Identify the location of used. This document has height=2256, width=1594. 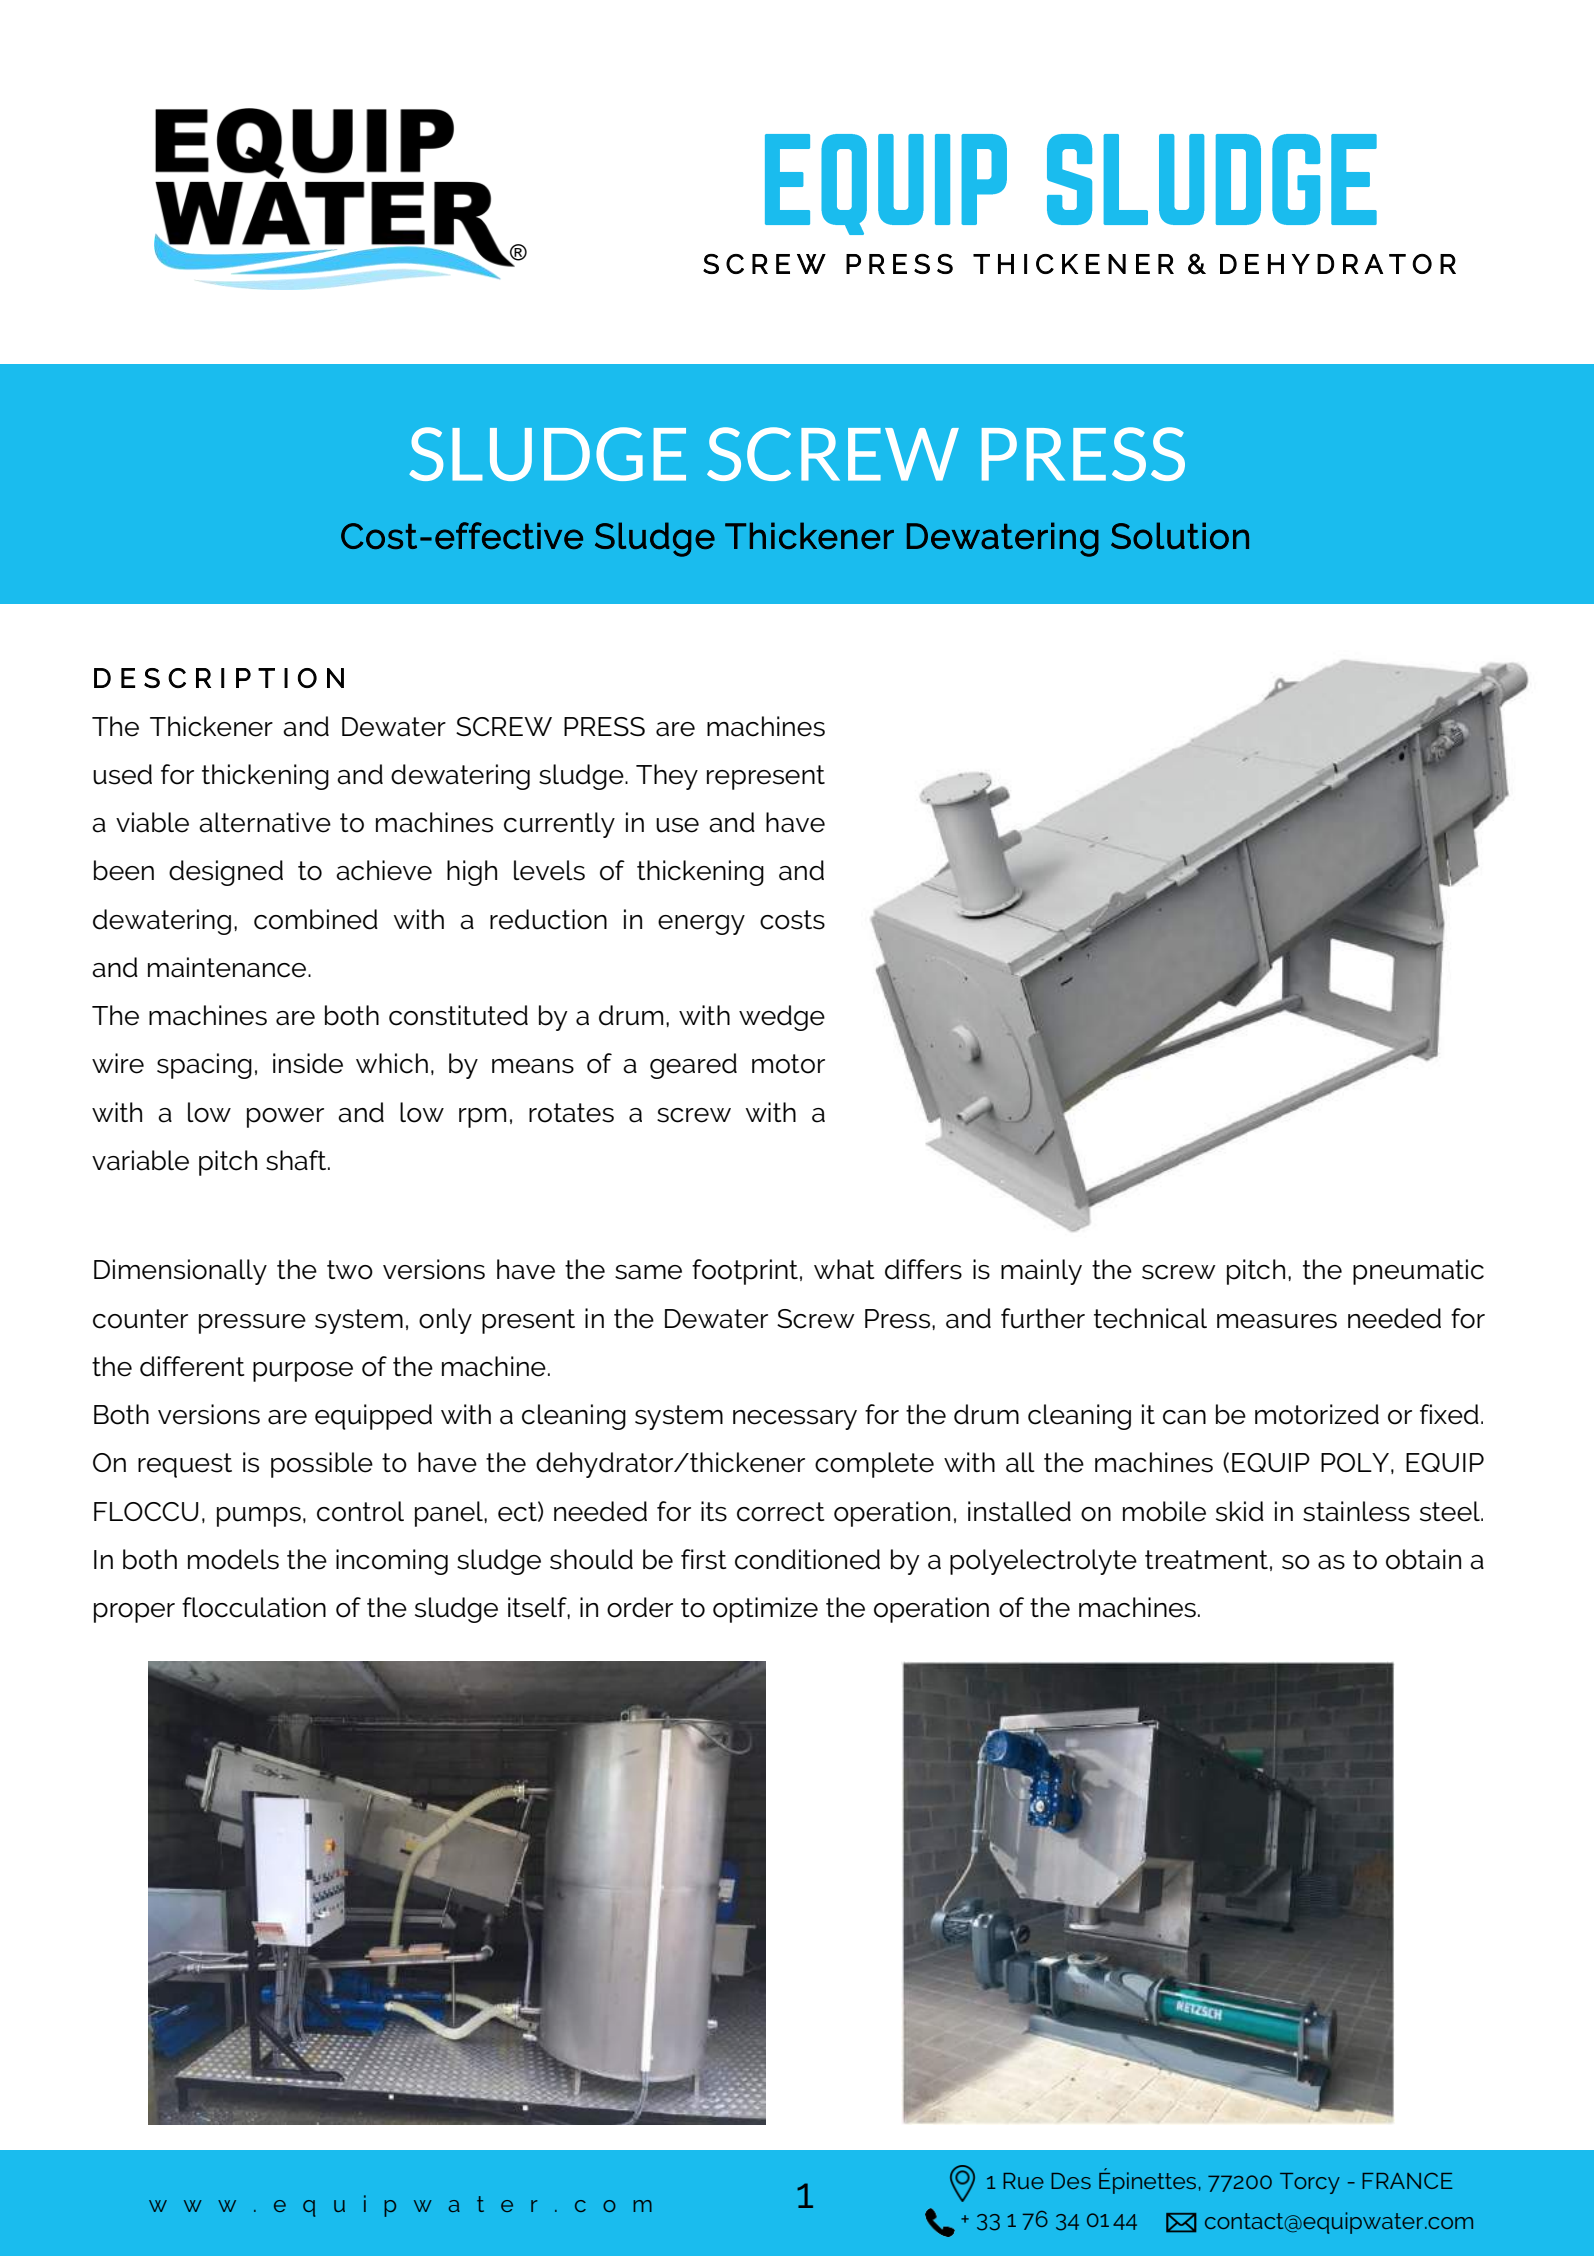
(122, 774).
